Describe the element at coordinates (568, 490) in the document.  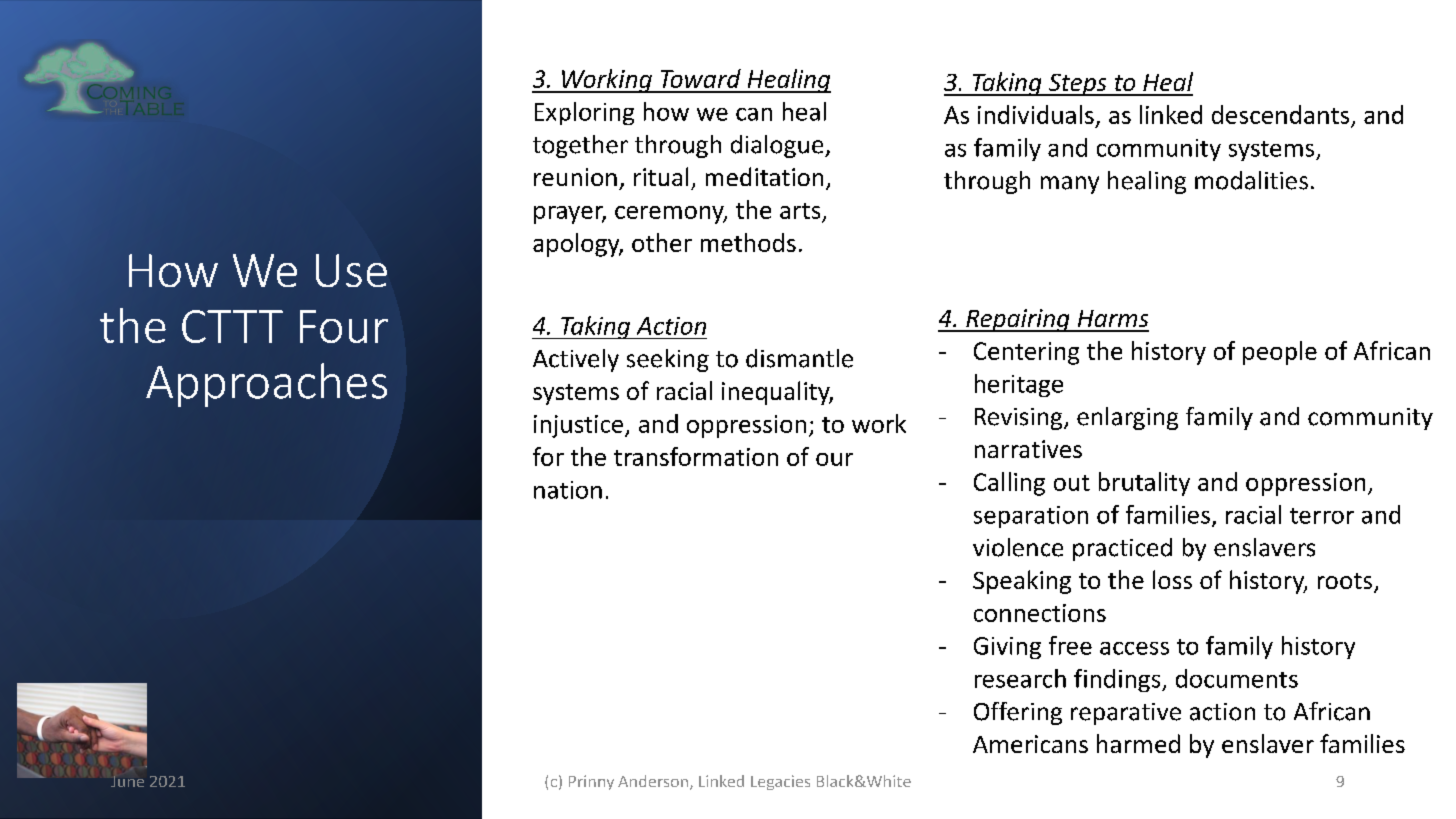
I see `nation` at that location.
